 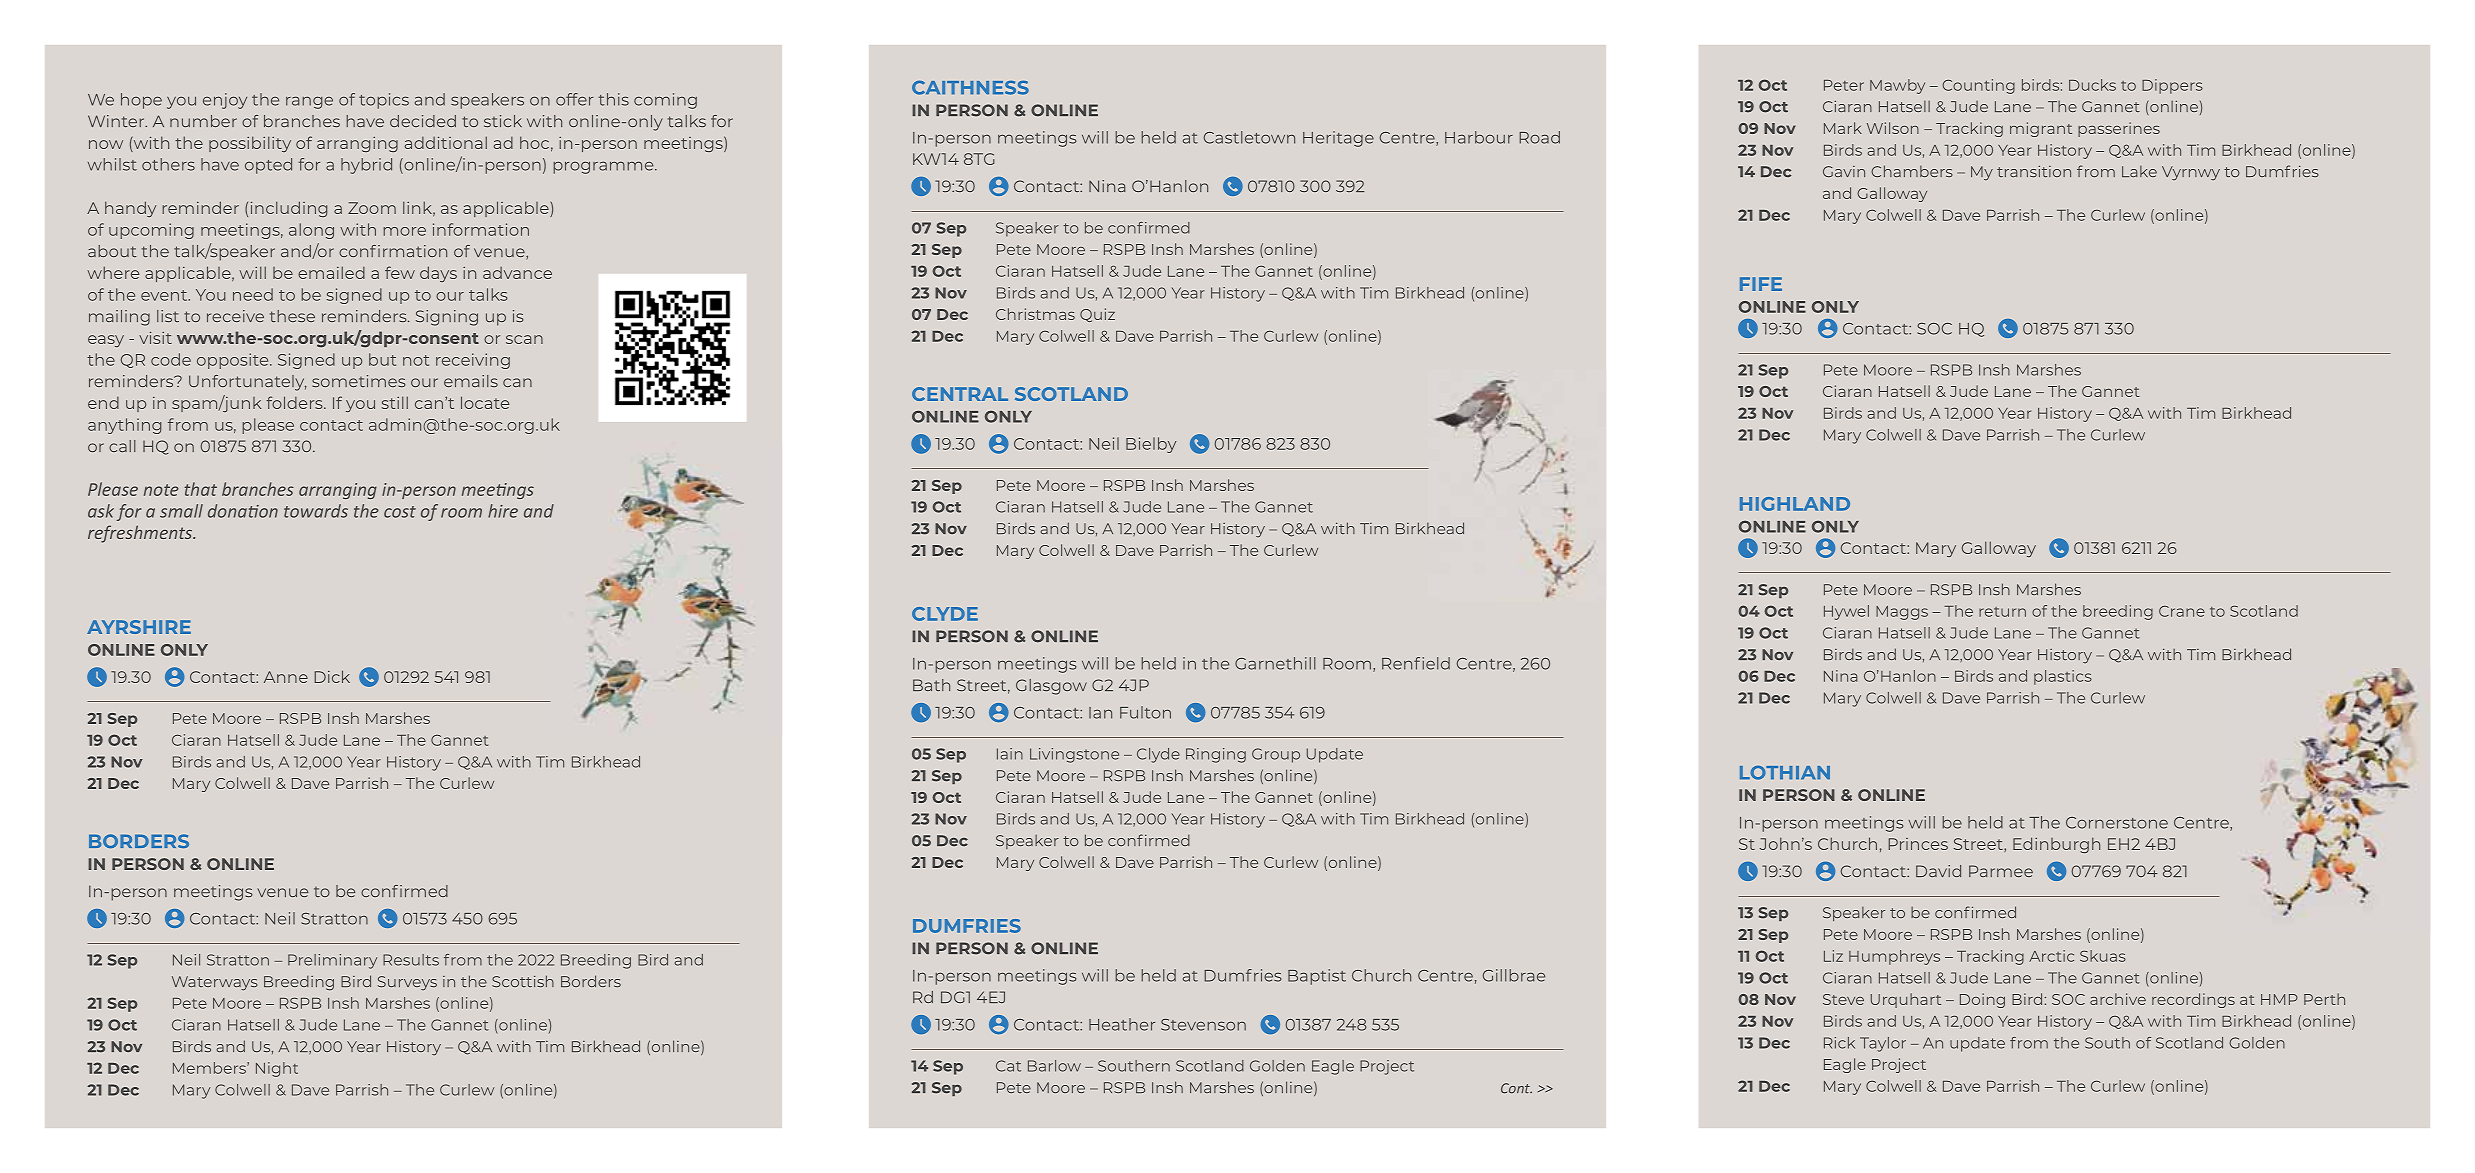 I want to click on Night, so click(x=277, y=1069).
